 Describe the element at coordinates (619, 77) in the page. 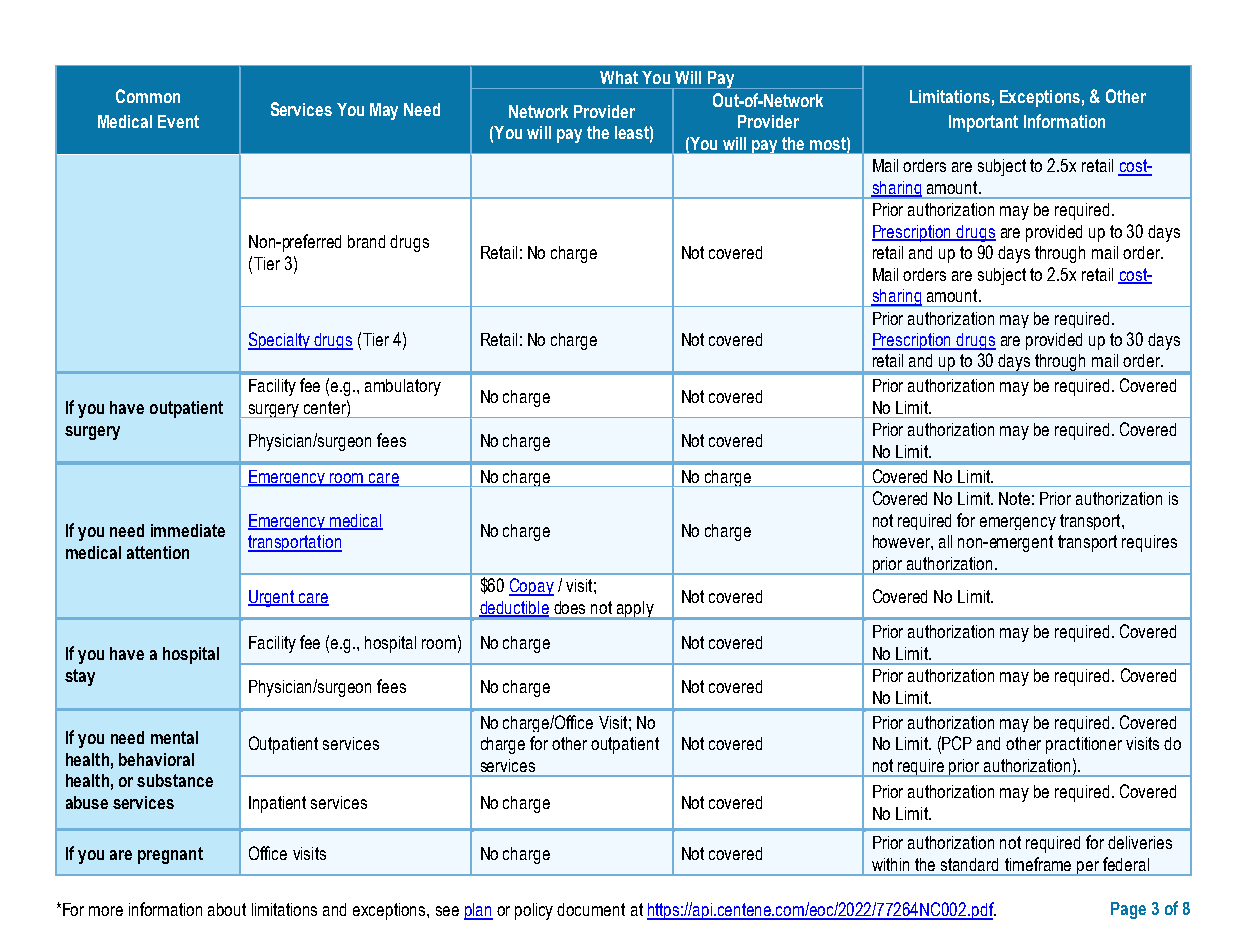

I see `What` at that location.
